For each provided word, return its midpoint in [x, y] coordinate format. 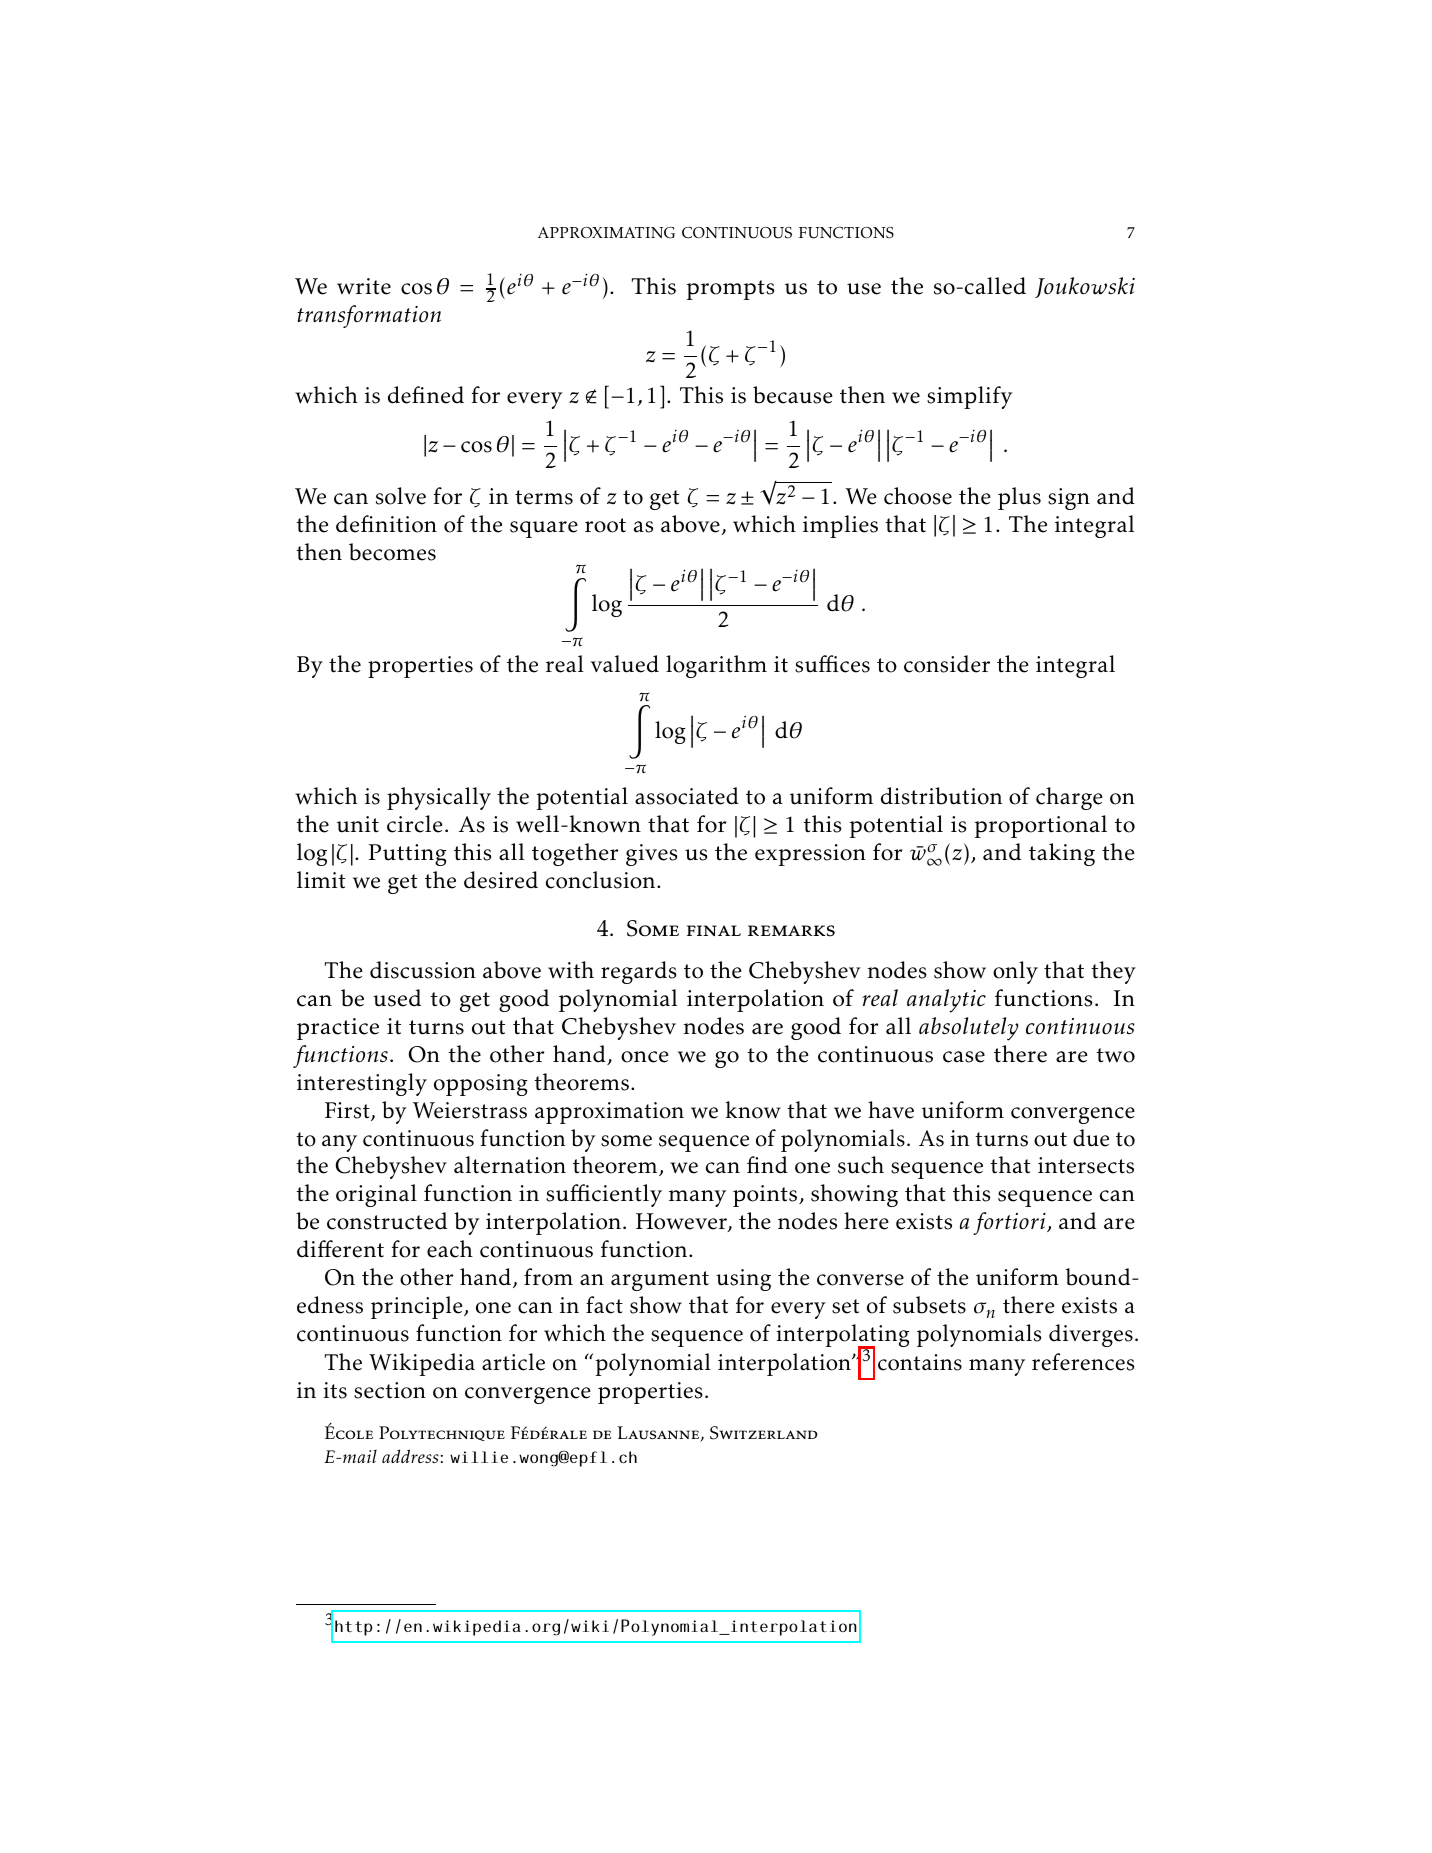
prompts [731, 290]
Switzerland [764, 1433]
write [364, 286]
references [1083, 1362]
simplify [969, 397]
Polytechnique [442, 1433]
